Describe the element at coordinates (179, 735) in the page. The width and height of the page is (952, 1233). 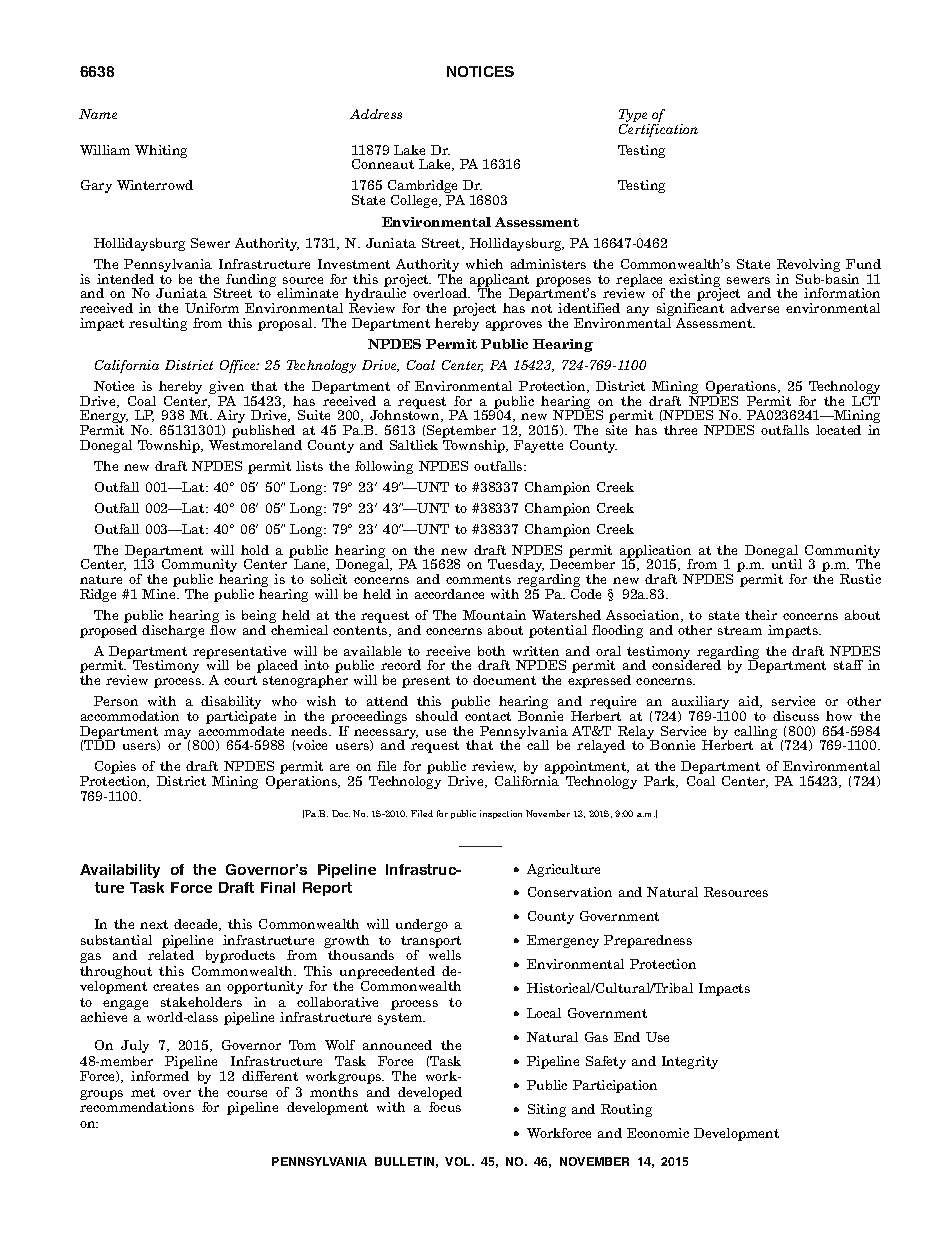
I see `may` at that location.
